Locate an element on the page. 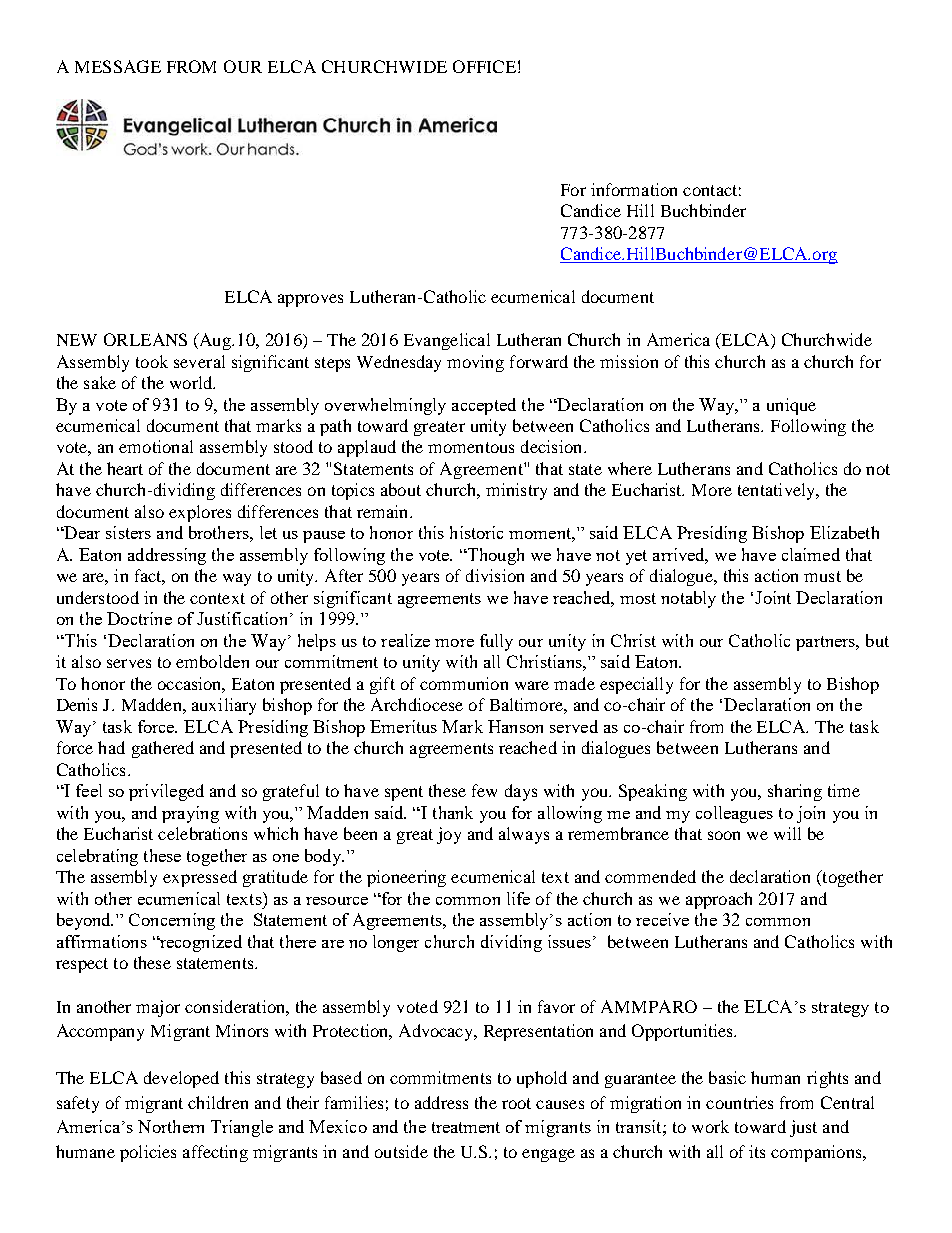  joy is located at coordinates (449, 835).
